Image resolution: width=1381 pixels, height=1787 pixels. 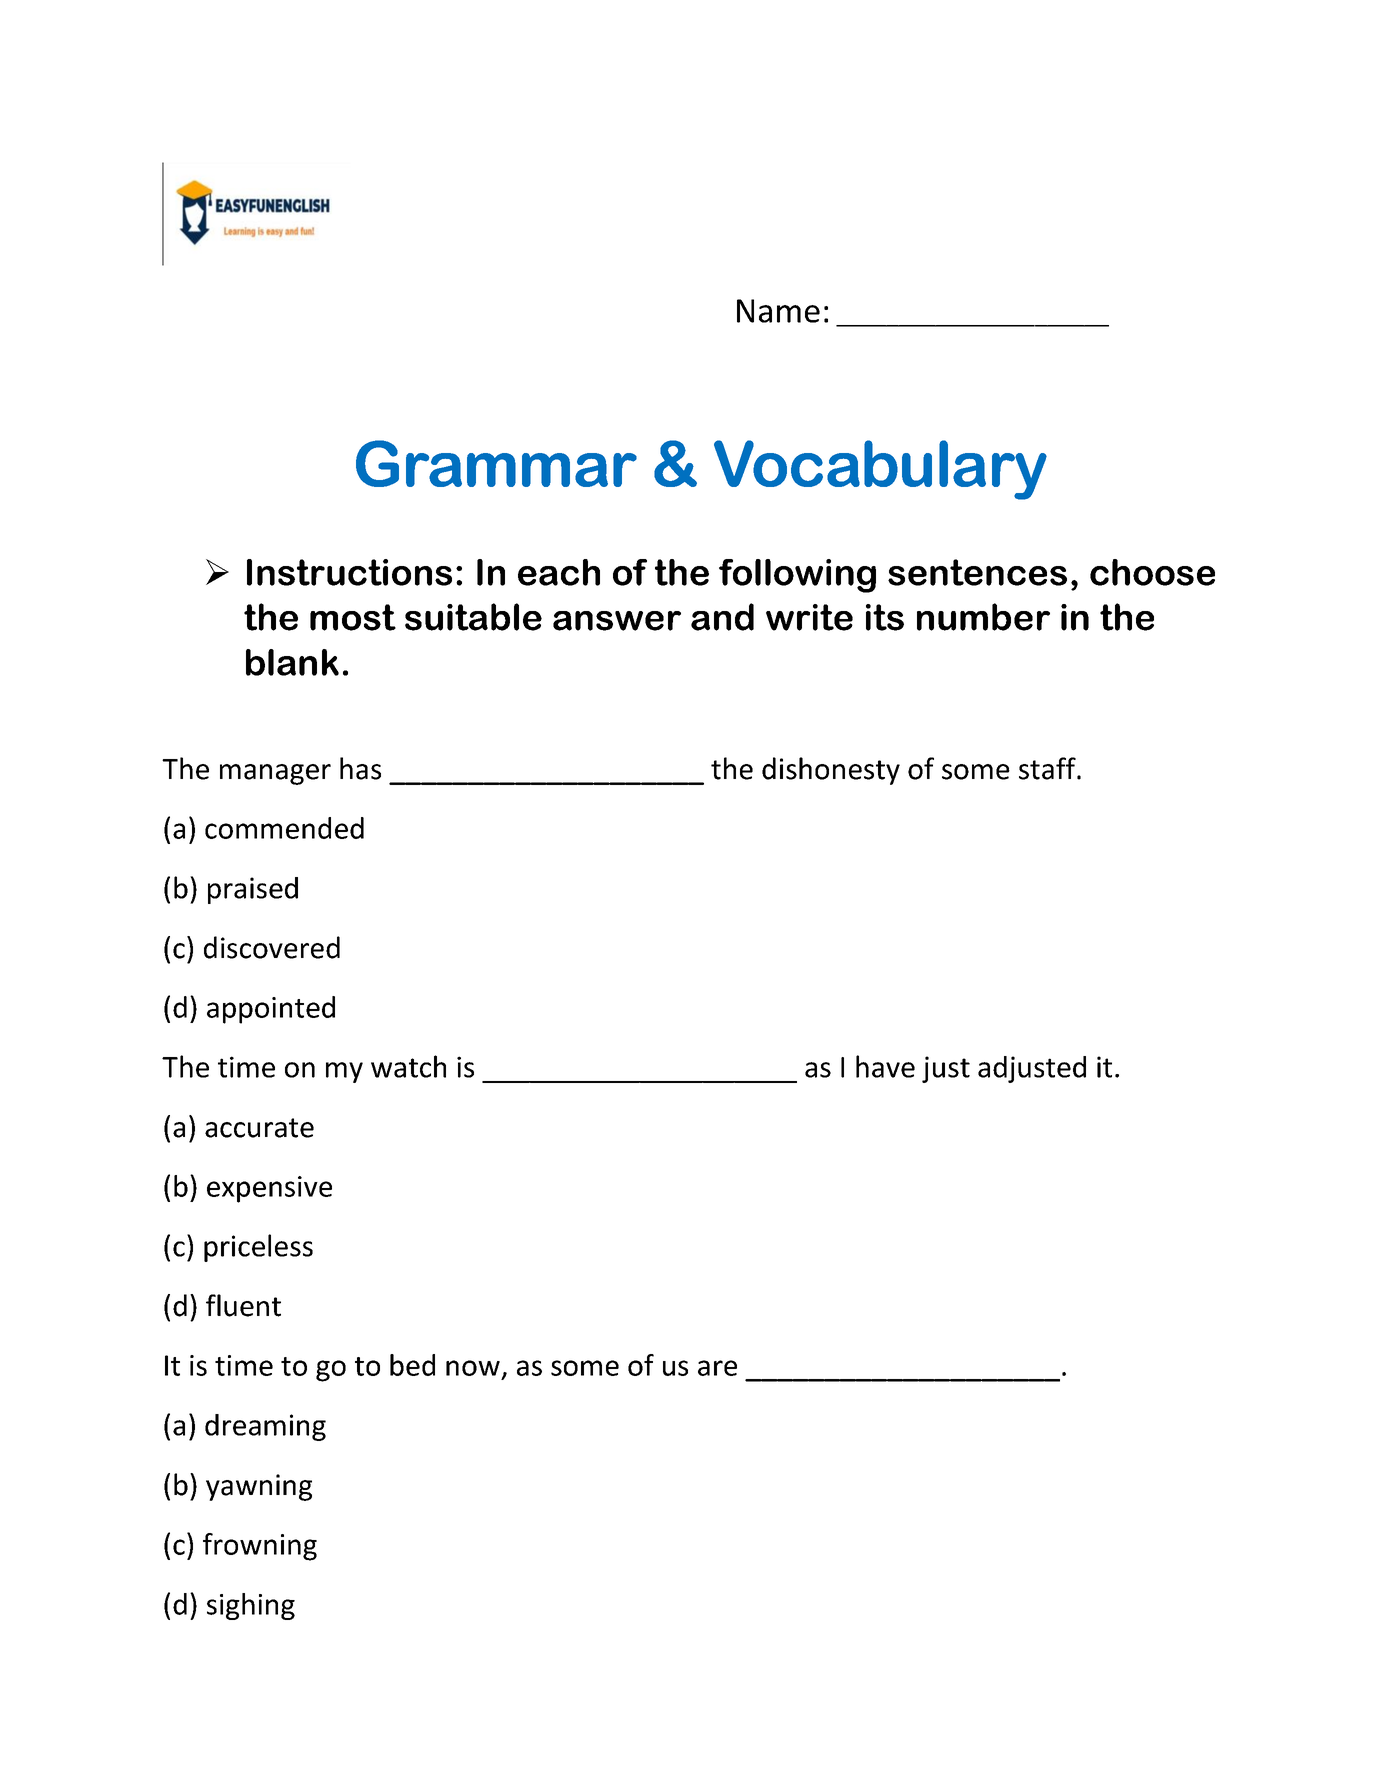 I want to click on expensive, so click(x=269, y=1189).
